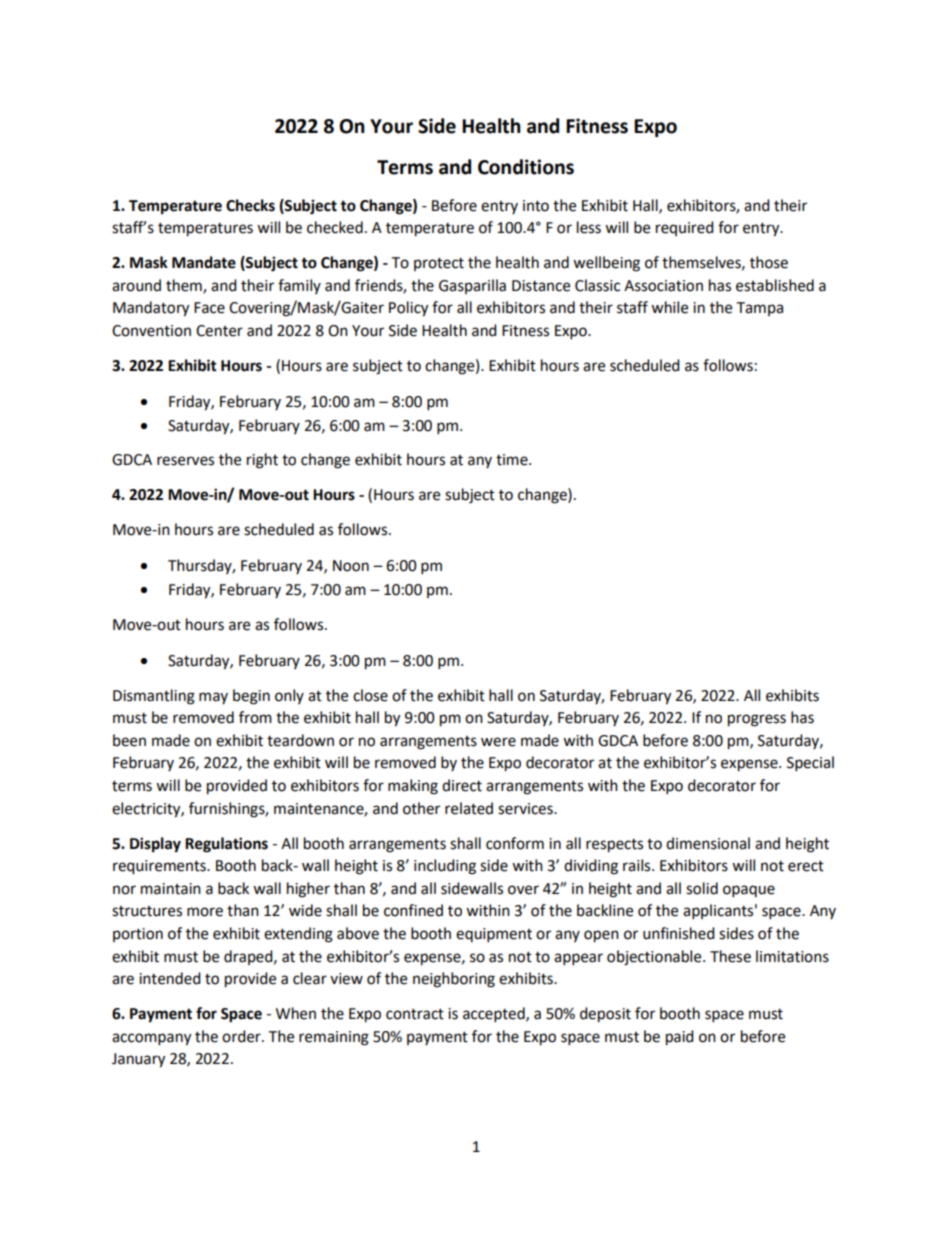 This document has height=1233, width=952. What do you see at coordinates (242, 1036) in the document?
I see `order` at bounding box center [242, 1036].
